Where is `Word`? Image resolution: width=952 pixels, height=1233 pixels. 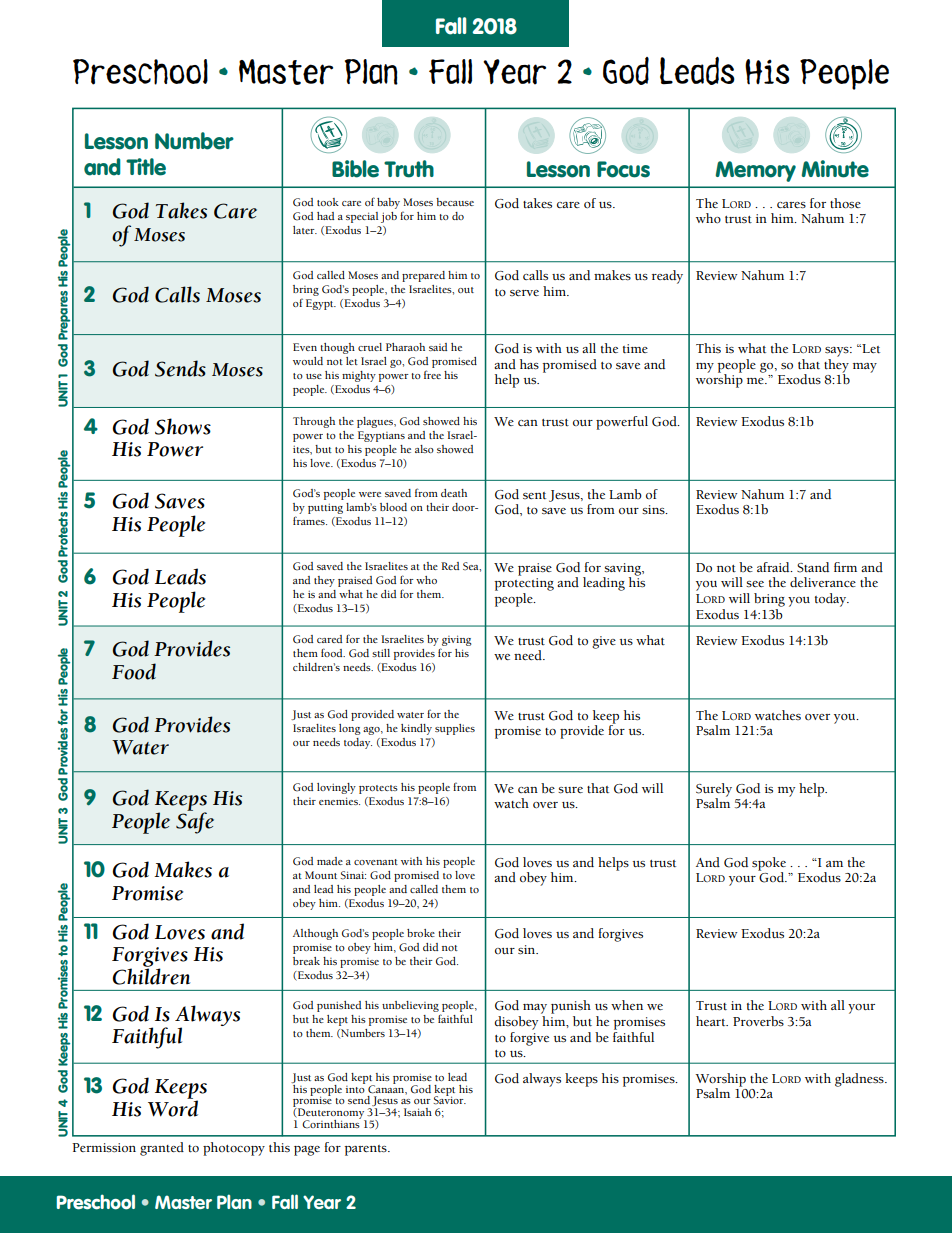 Word is located at coordinates (173, 1107).
